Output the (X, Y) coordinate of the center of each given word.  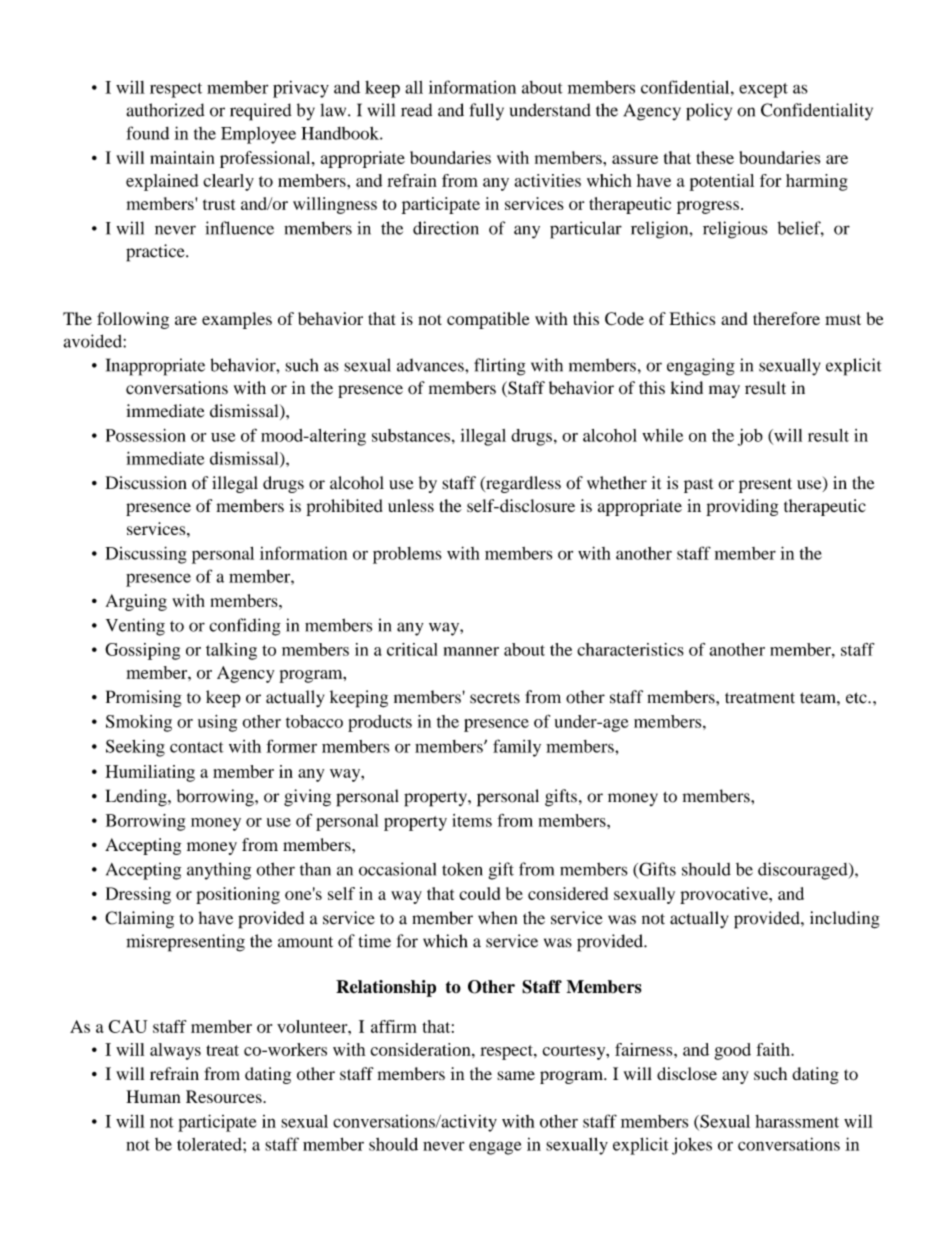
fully (486, 112)
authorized (165, 110)
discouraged (804, 871)
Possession (146, 435)
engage (495, 1148)
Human (153, 1096)
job (750, 437)
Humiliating (150, 773)
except (763, 90)
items (472, 820)
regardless (522, 484)
